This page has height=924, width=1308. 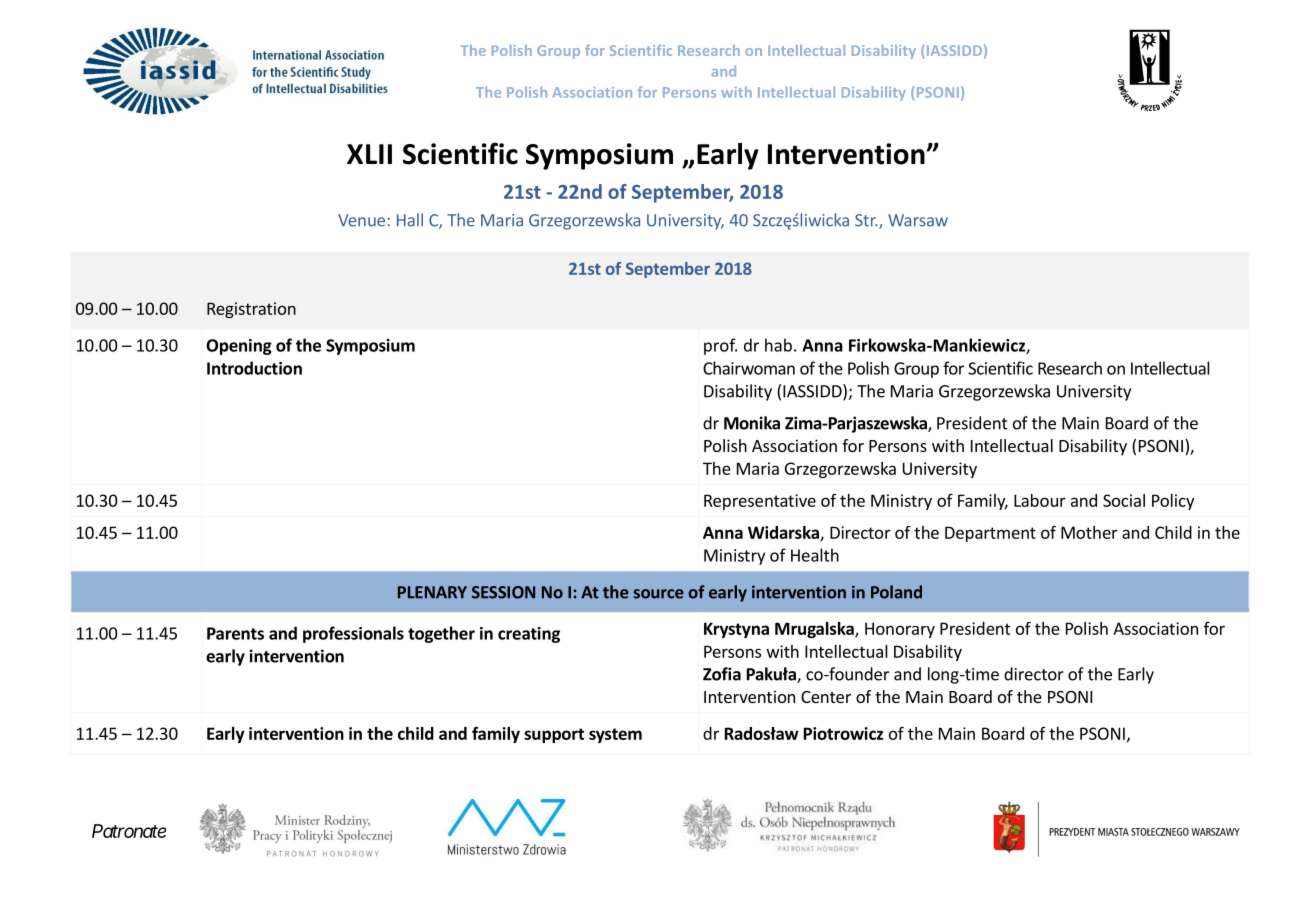 What do you see at coordinates (432, 592) in the page?
I see `PLENARY` at bounding box center [432, 592].
